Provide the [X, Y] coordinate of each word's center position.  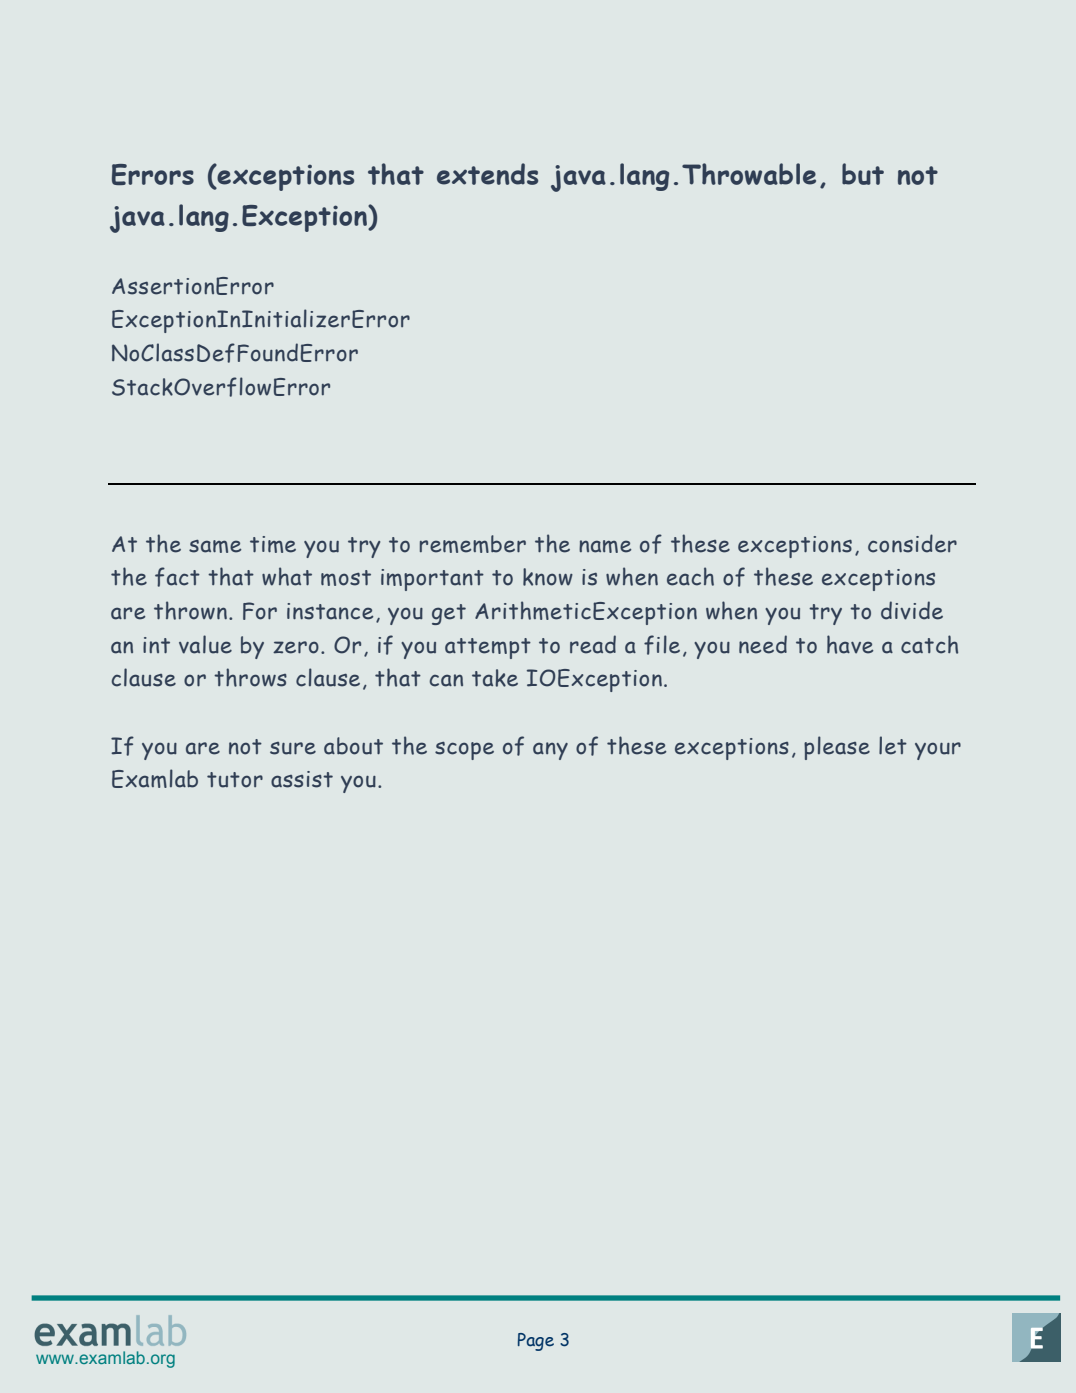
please [837, 748]
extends [487, 174]
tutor [235, 780]
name [605, 546]
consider [912, 543]
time [273, 544]
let [893, 745]
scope [464, 751]
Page [536, 1342]
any [550, 751]
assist [302, 779]
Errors [153, 174]
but [863, 174]
